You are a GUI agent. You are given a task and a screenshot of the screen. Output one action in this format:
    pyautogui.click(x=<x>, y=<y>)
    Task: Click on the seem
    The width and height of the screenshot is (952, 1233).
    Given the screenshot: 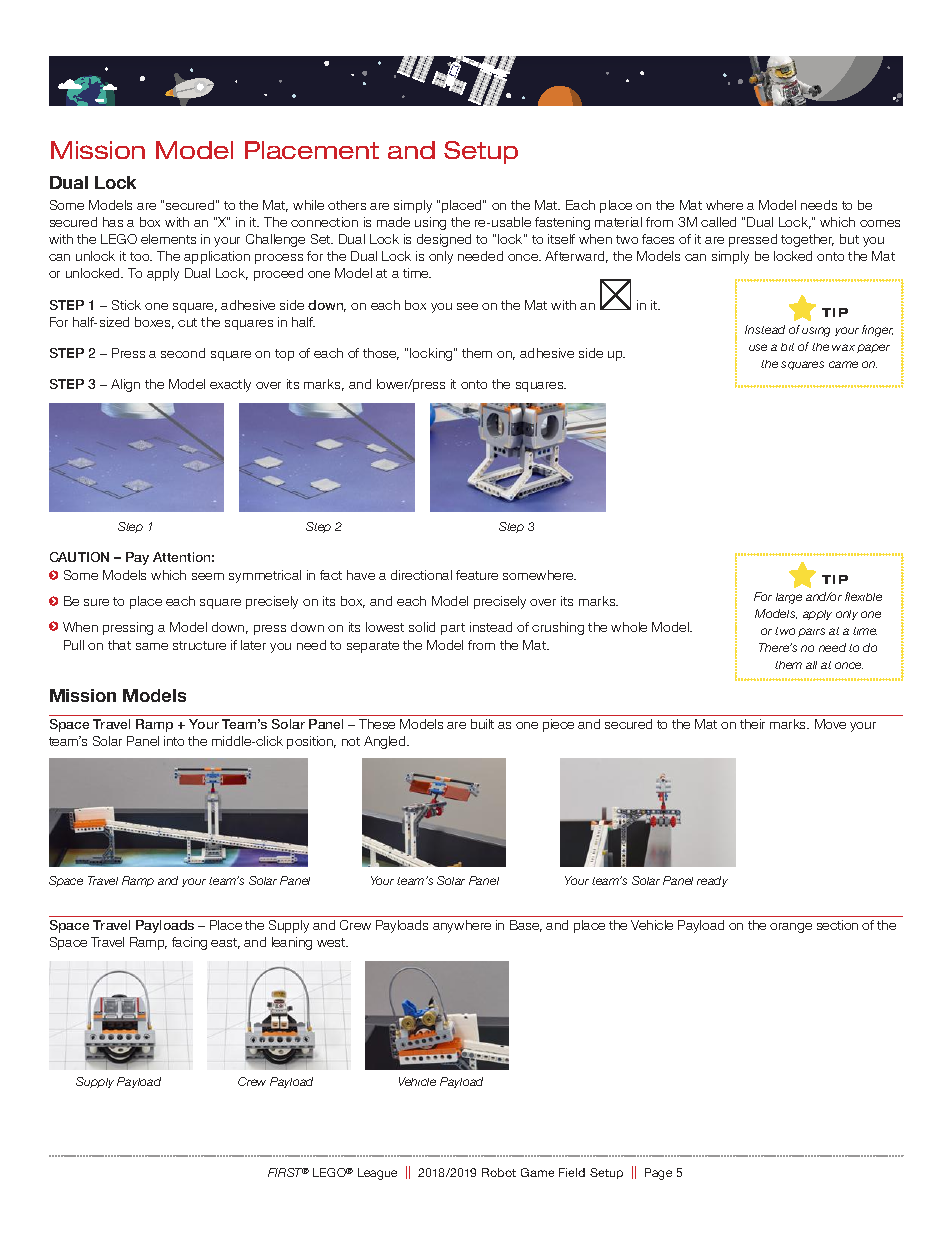 What is the action you would take?
    pyautogui.click(x=208, y=576)
